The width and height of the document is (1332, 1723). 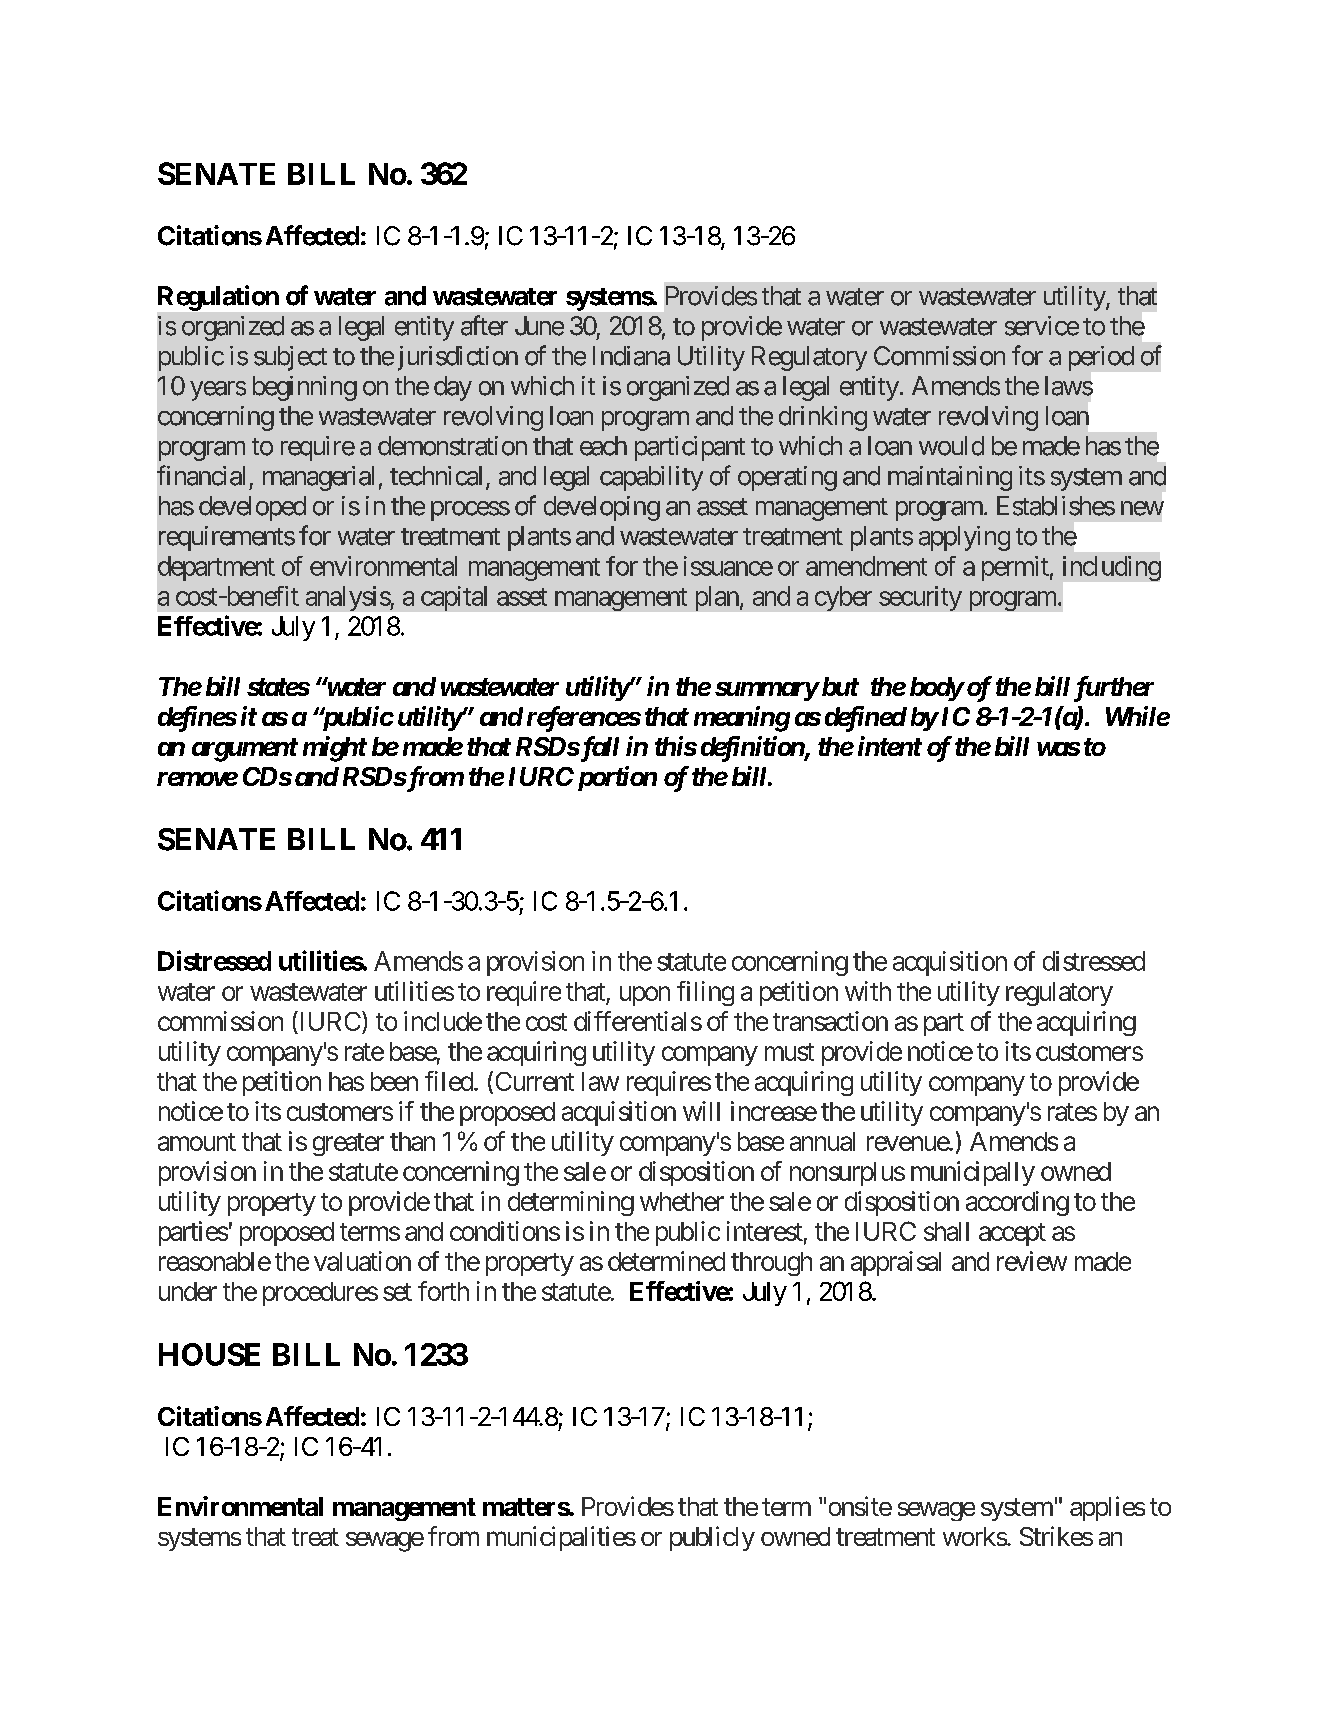 I want to click on been, so click(x=394, y=1081).
